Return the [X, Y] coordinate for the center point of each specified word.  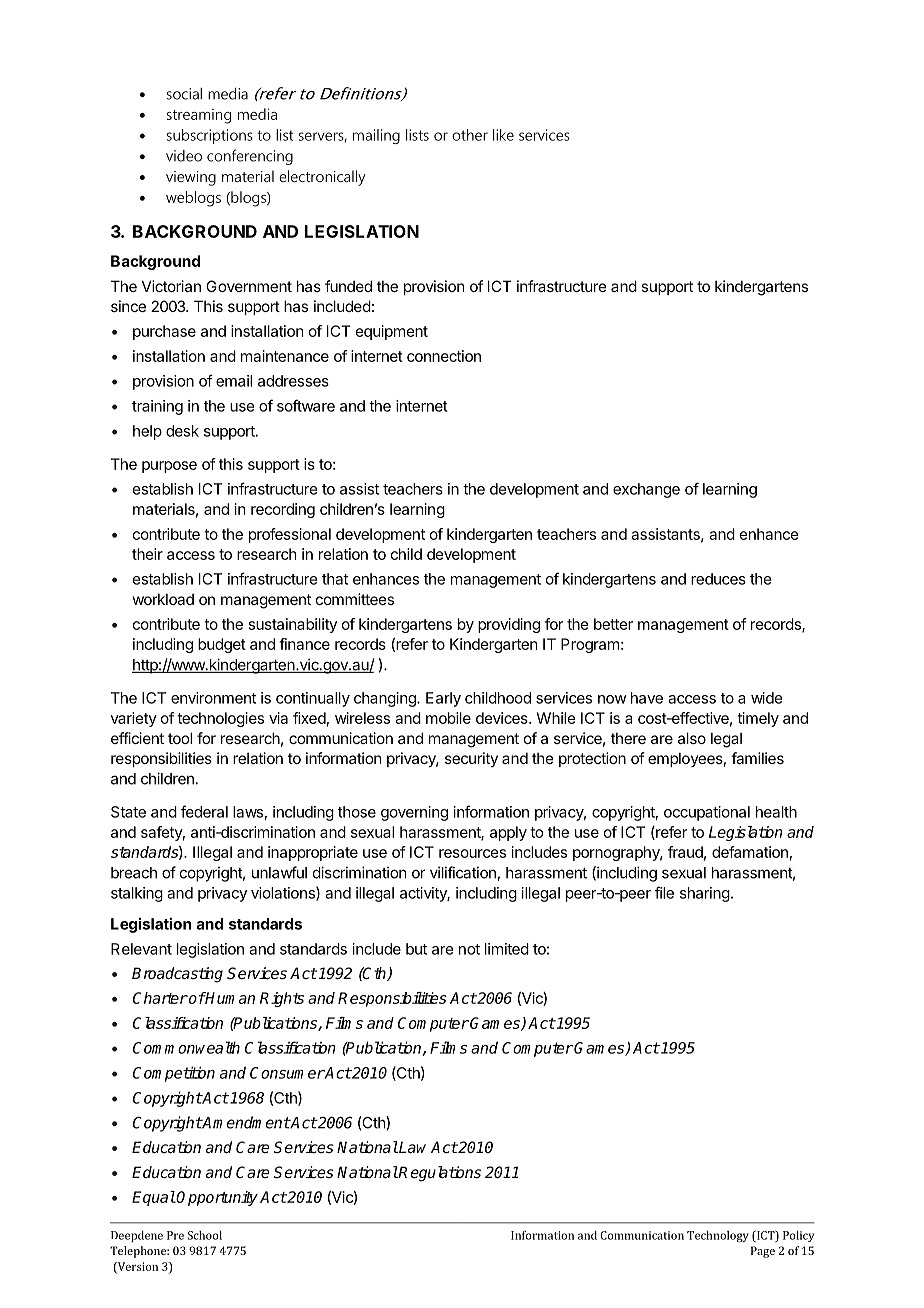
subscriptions [210, 136]
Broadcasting [177, 975]
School [205, 1235]
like [503, 135]
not [469, 949]
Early [443, 699]
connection [444, 356]
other [470, 135]
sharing [705, 894]
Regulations [439, 1174]
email [234, 381]
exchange [646, 490]
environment [213, 698]
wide [766, 698]
